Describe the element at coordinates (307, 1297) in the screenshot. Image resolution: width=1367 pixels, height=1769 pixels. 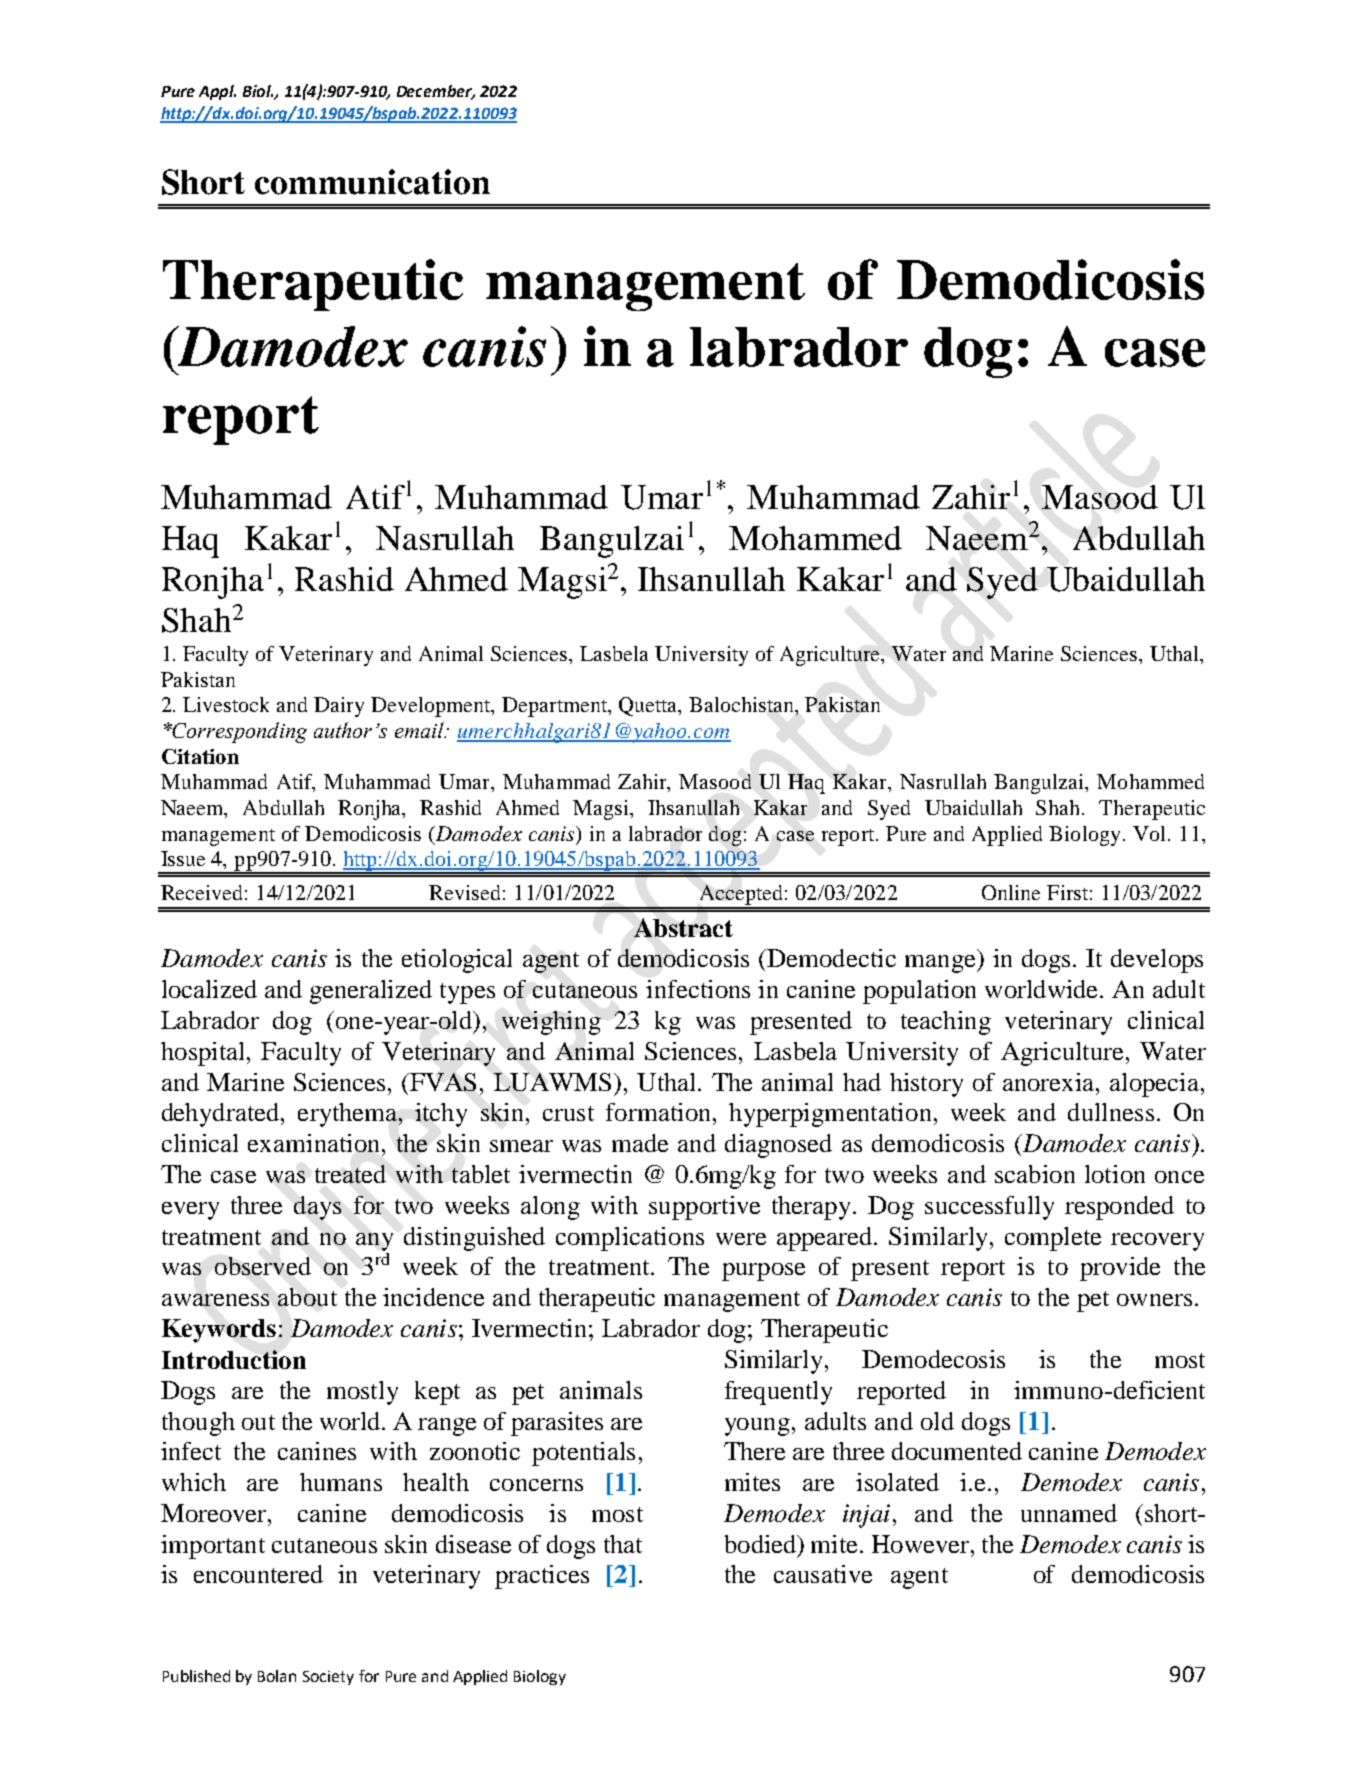
I see `about` at that location.
